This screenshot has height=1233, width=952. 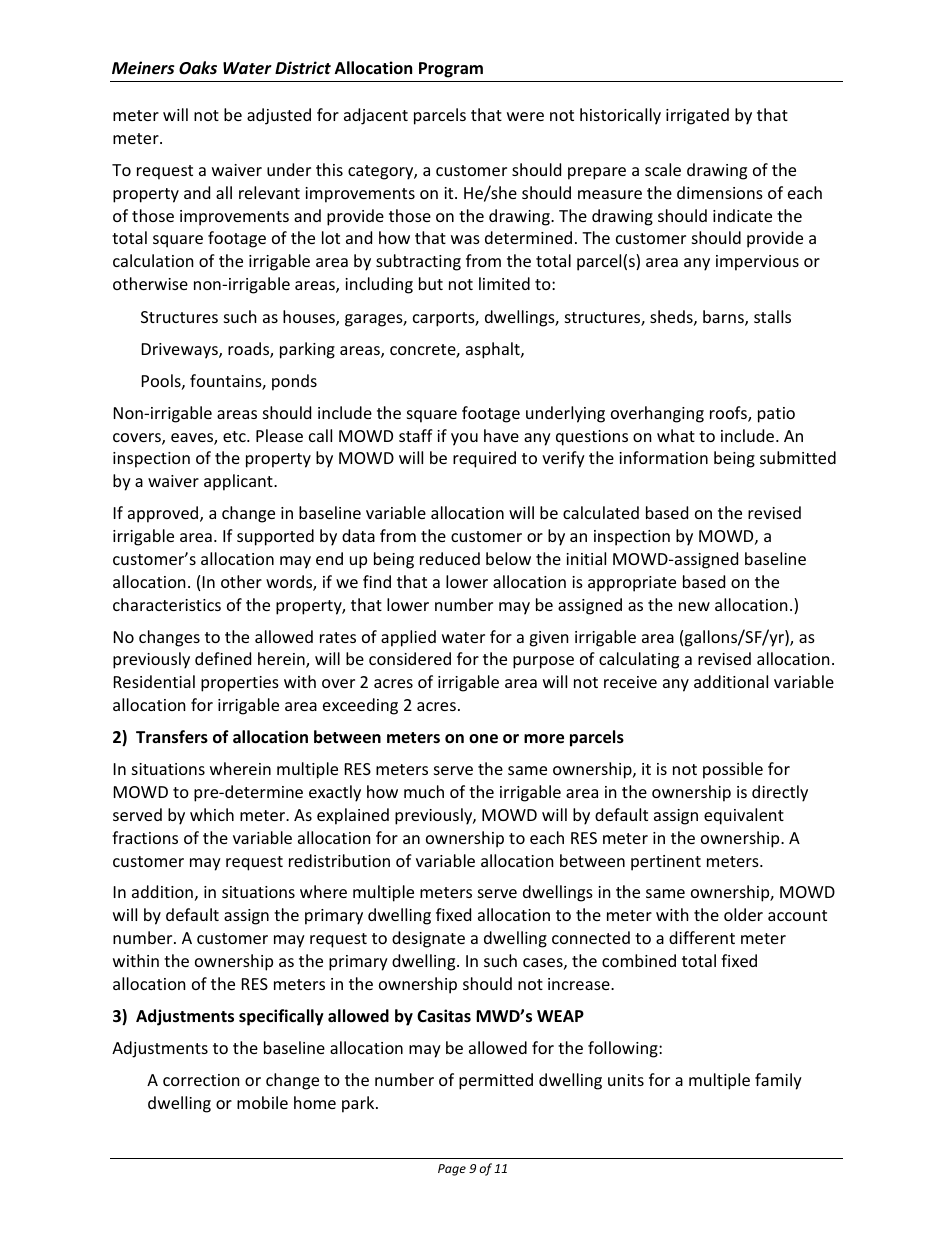 What do you see at coordinates (452, 1170) in the screenshot?
I see `Page` at bounding box center [452, 1170].
